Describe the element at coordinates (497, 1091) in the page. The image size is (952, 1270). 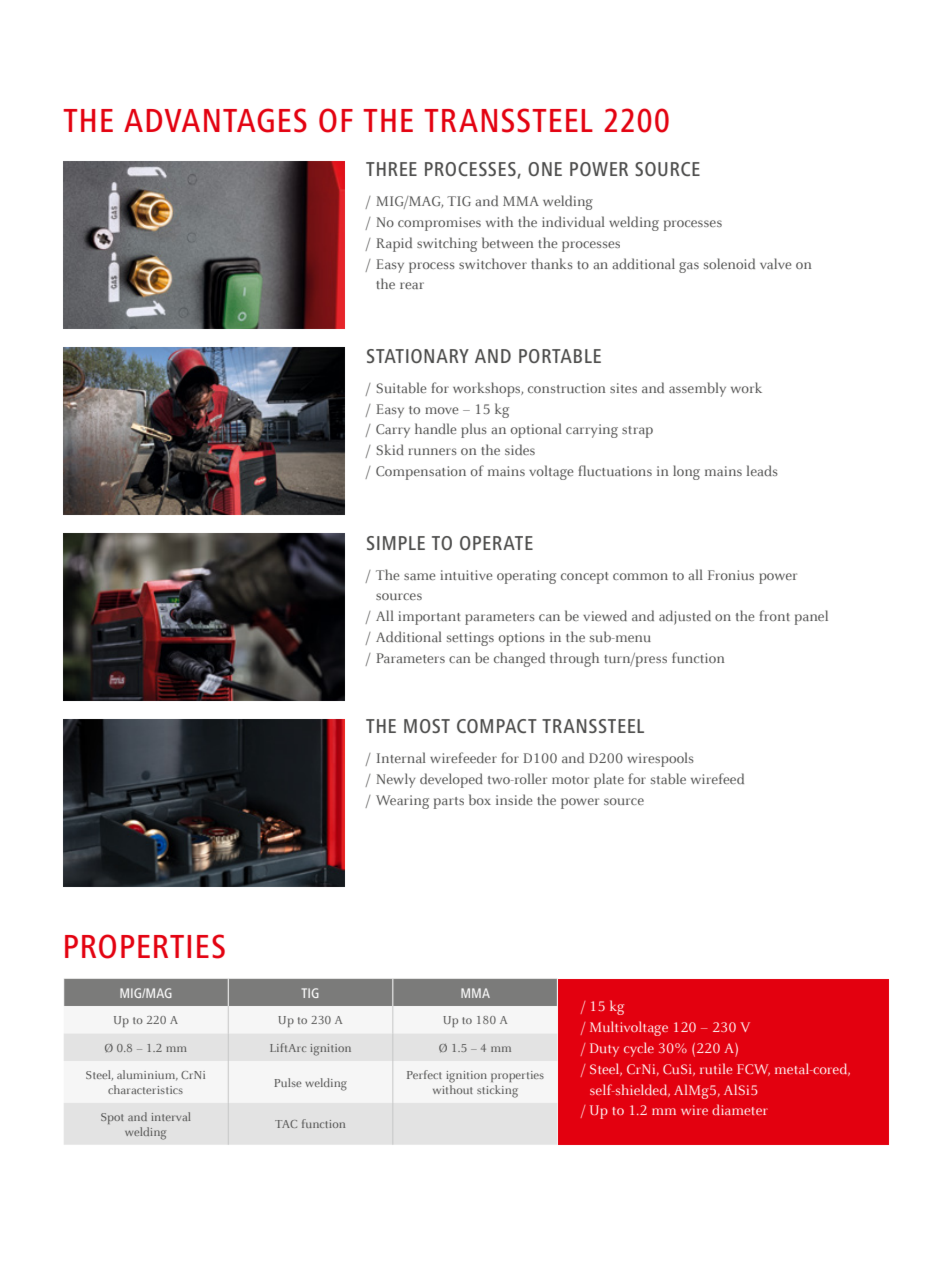
I see `sticking` at that location.
